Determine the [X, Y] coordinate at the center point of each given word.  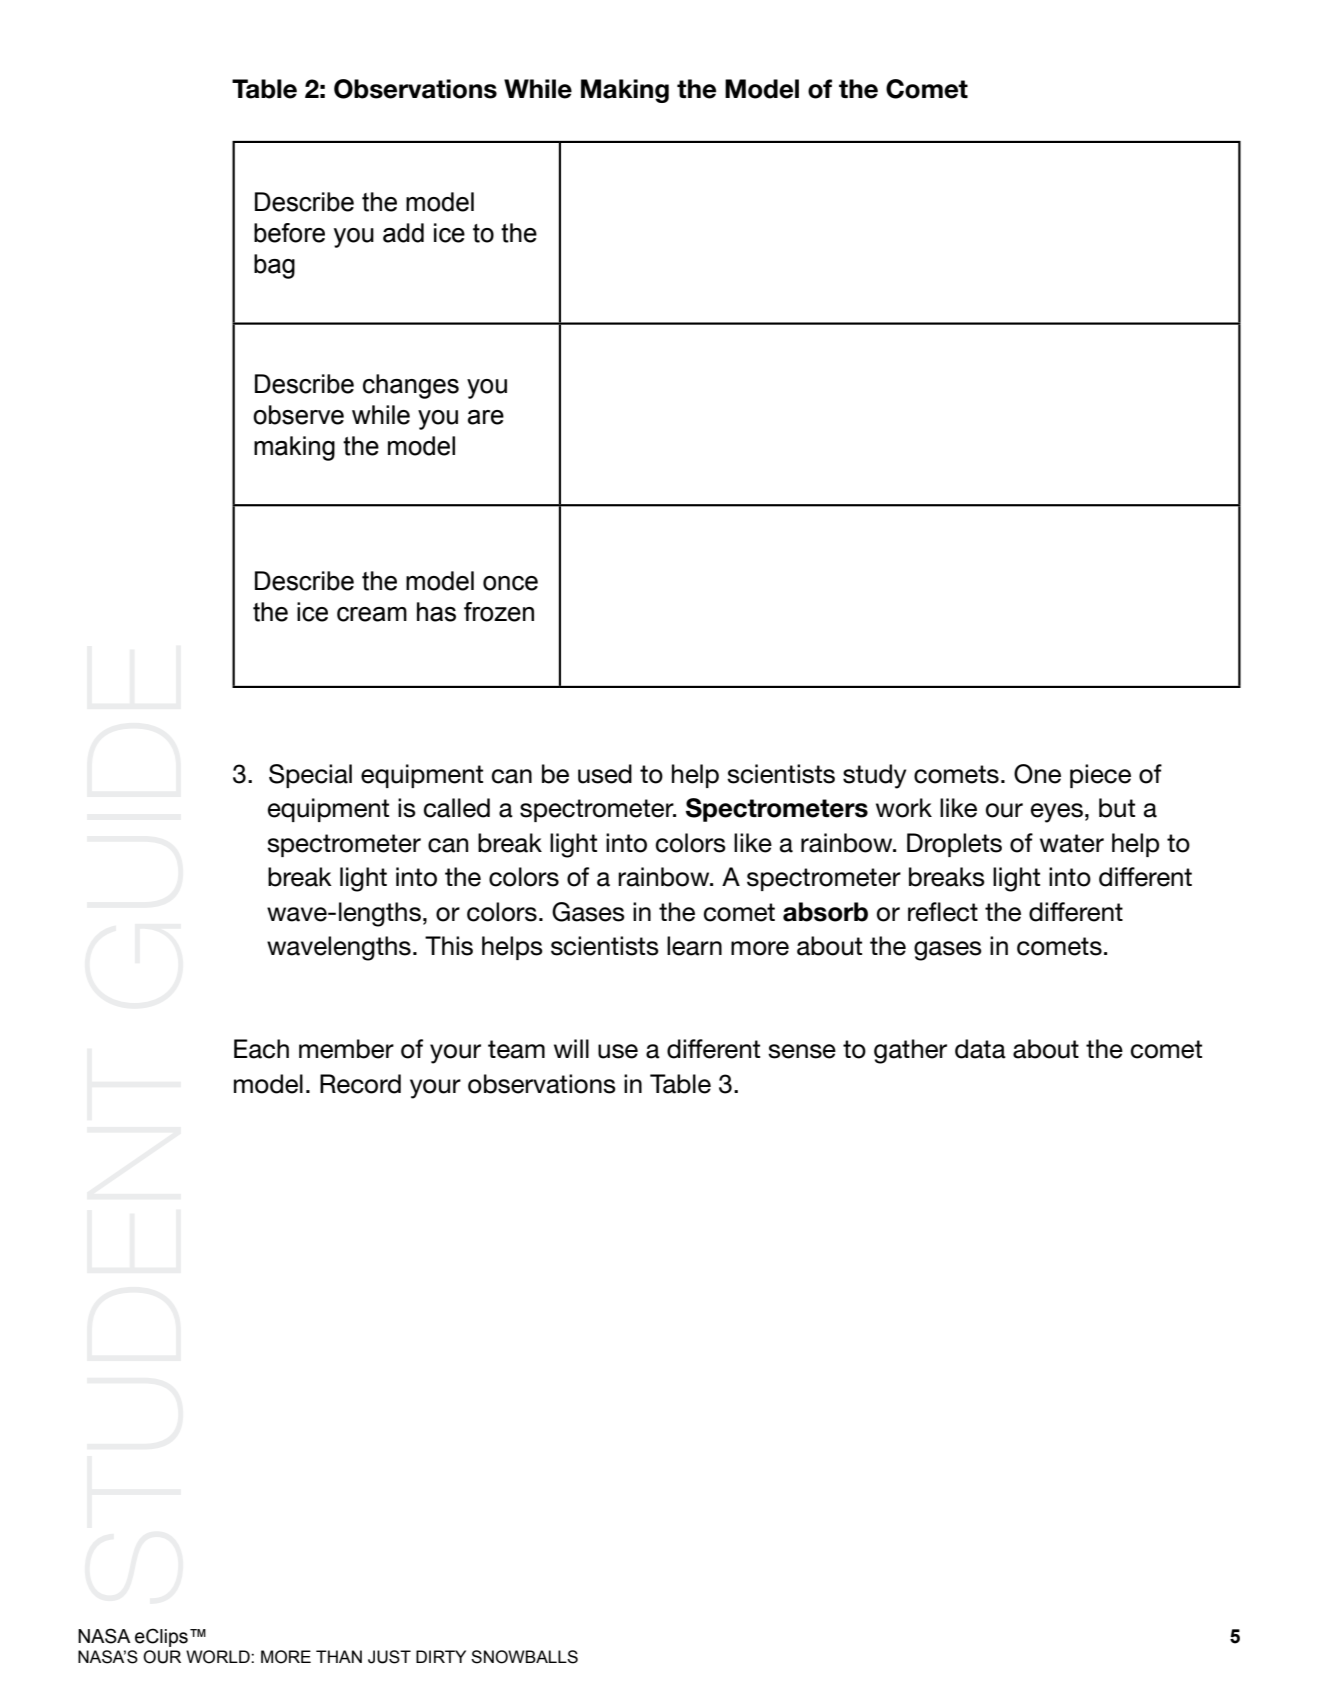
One [1037, 774]
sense [802, 1051]
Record [360, 1084]
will [571, 1048]
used [605, 774]
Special [310, 776]
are [486, 417]
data [980, 1049]
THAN [339, 1656]
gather [910, 1051]
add [403, 233]
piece [1100, 776]
